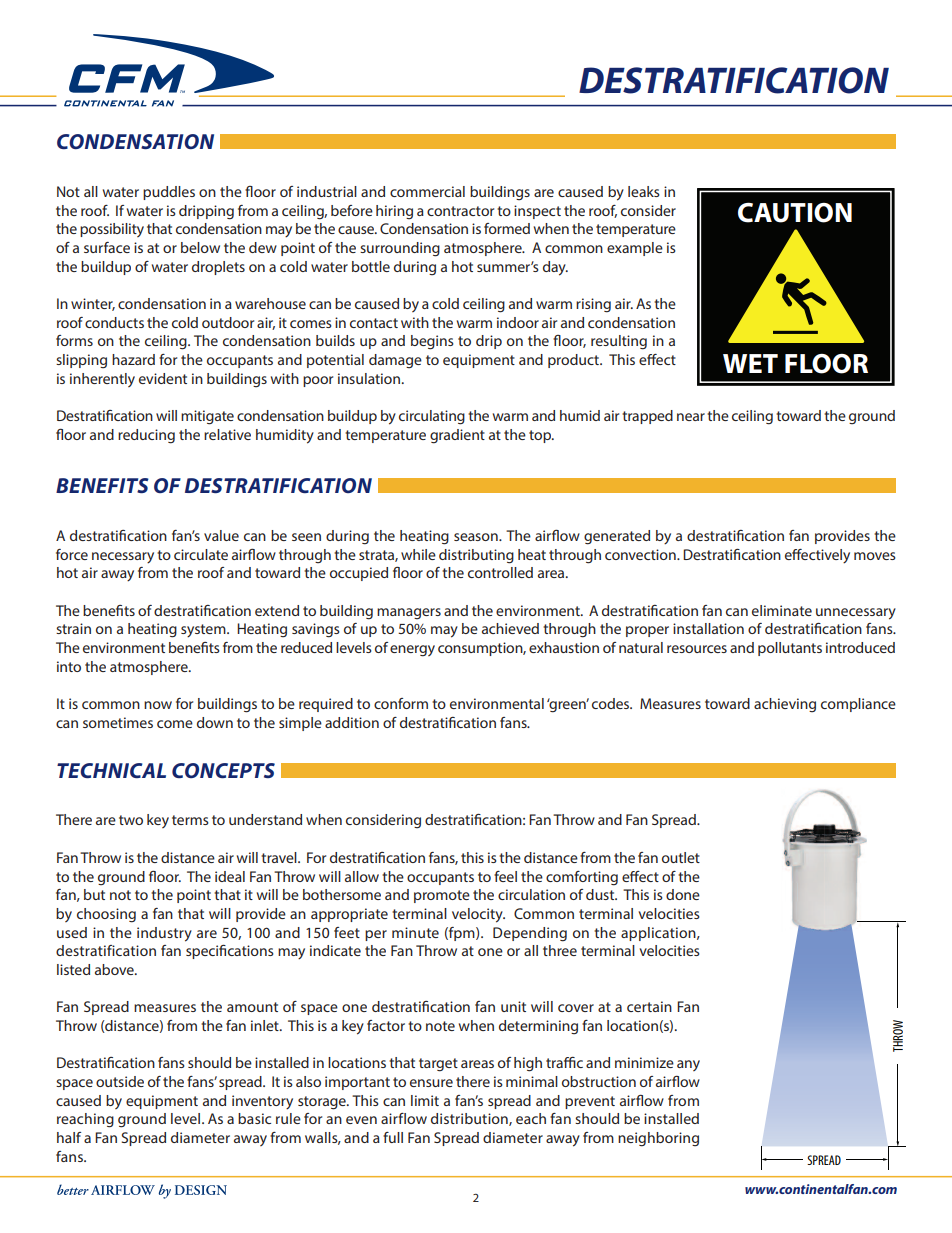 The height and width of the page is (1233, 952). What do you see at coordinates (112, 230) in the page?
I see `possibility` at bounding box center [112, 230].
